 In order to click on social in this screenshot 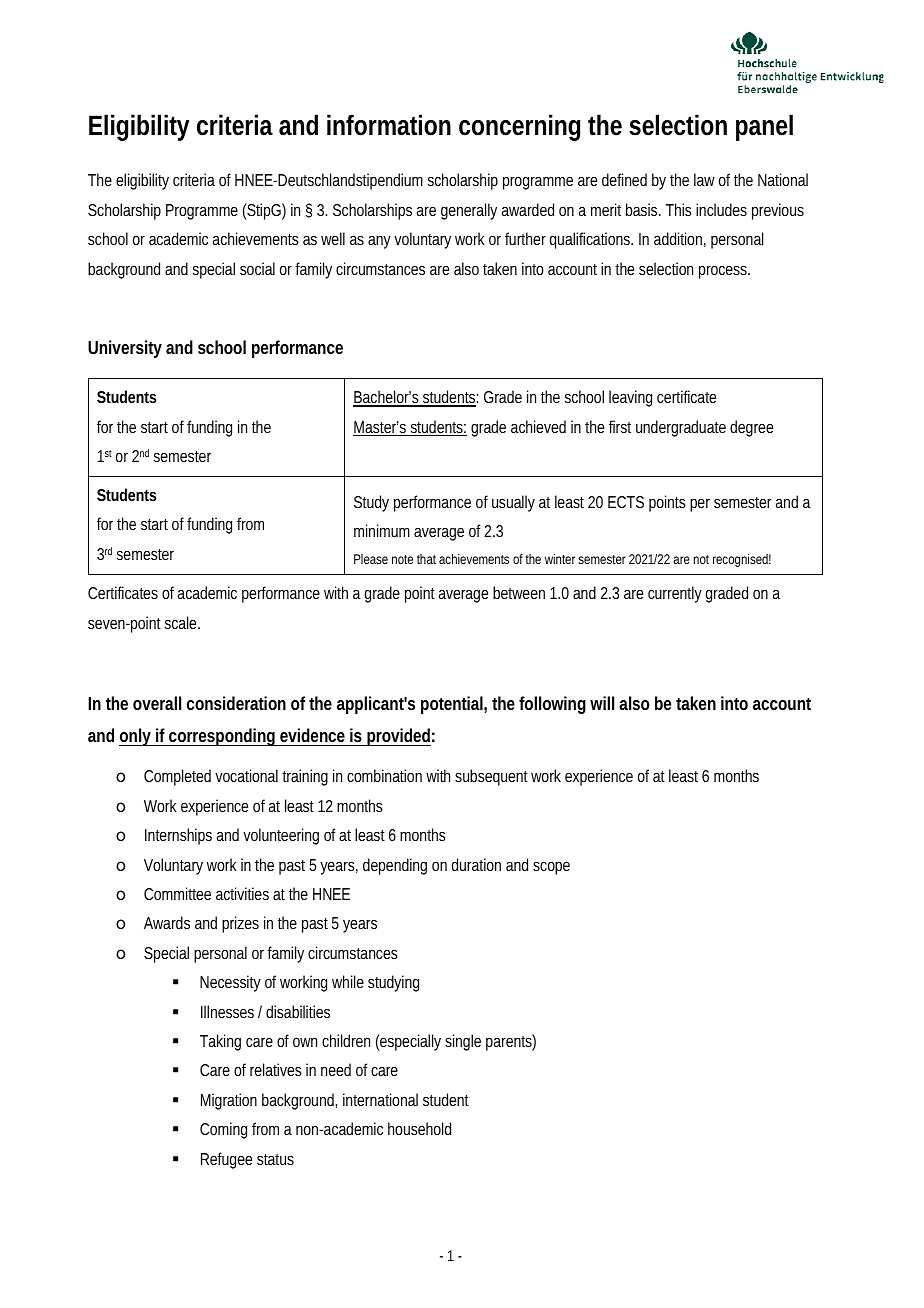, I will do `click(257, 268)`.
